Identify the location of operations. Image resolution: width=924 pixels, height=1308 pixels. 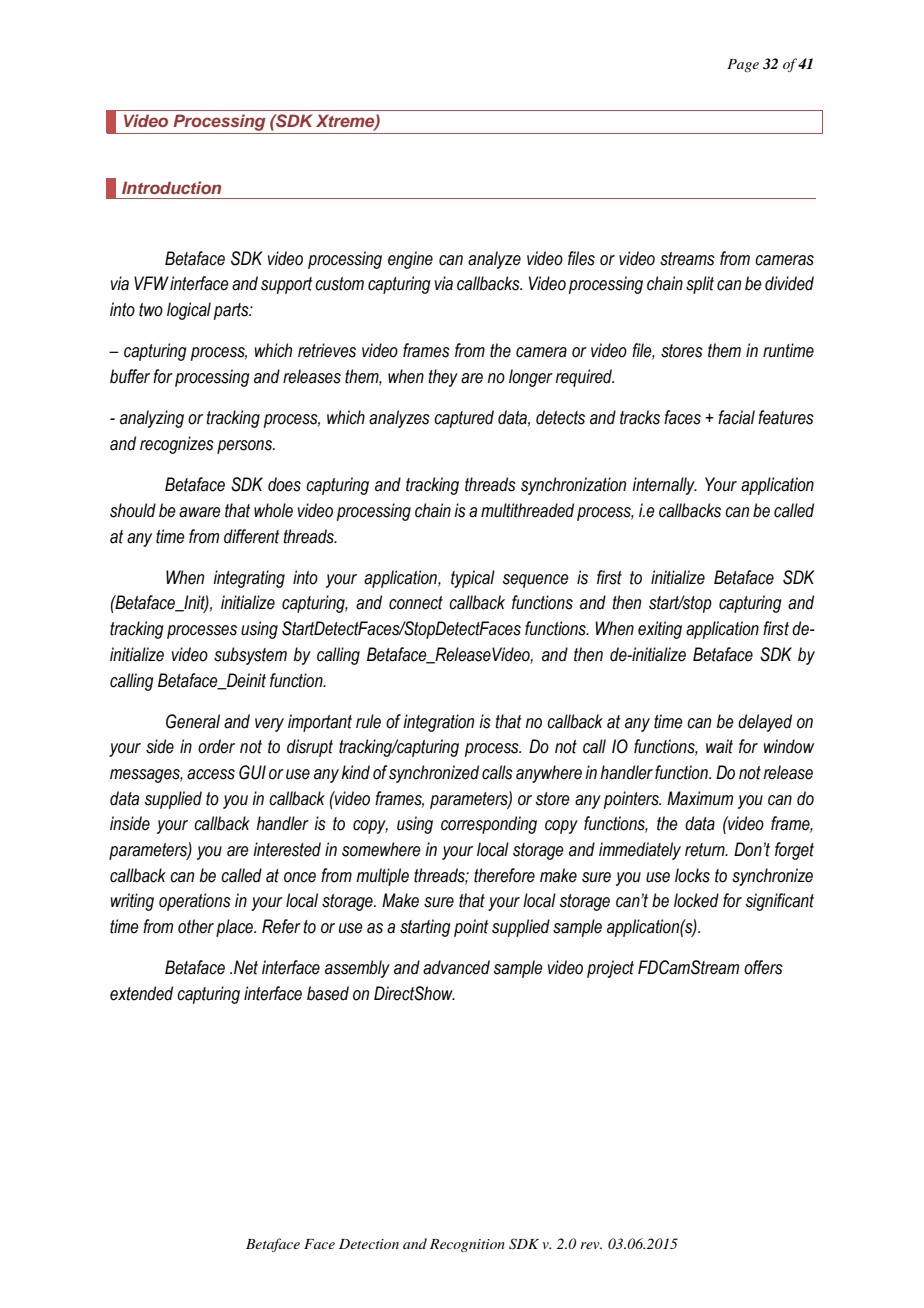
(195, 902).
